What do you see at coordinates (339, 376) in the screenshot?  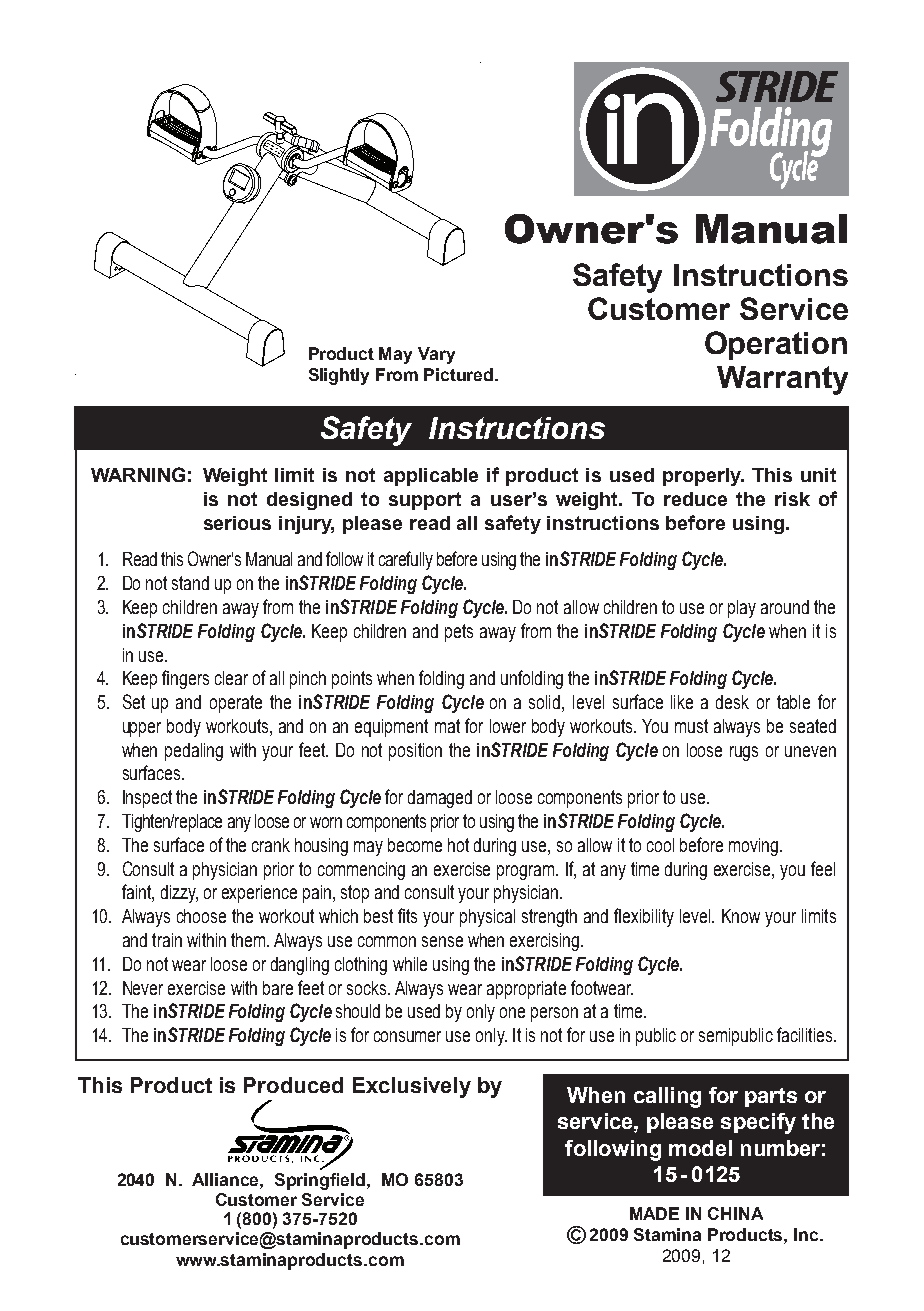 I see `Slightly` at bounding box center [339, 376].
